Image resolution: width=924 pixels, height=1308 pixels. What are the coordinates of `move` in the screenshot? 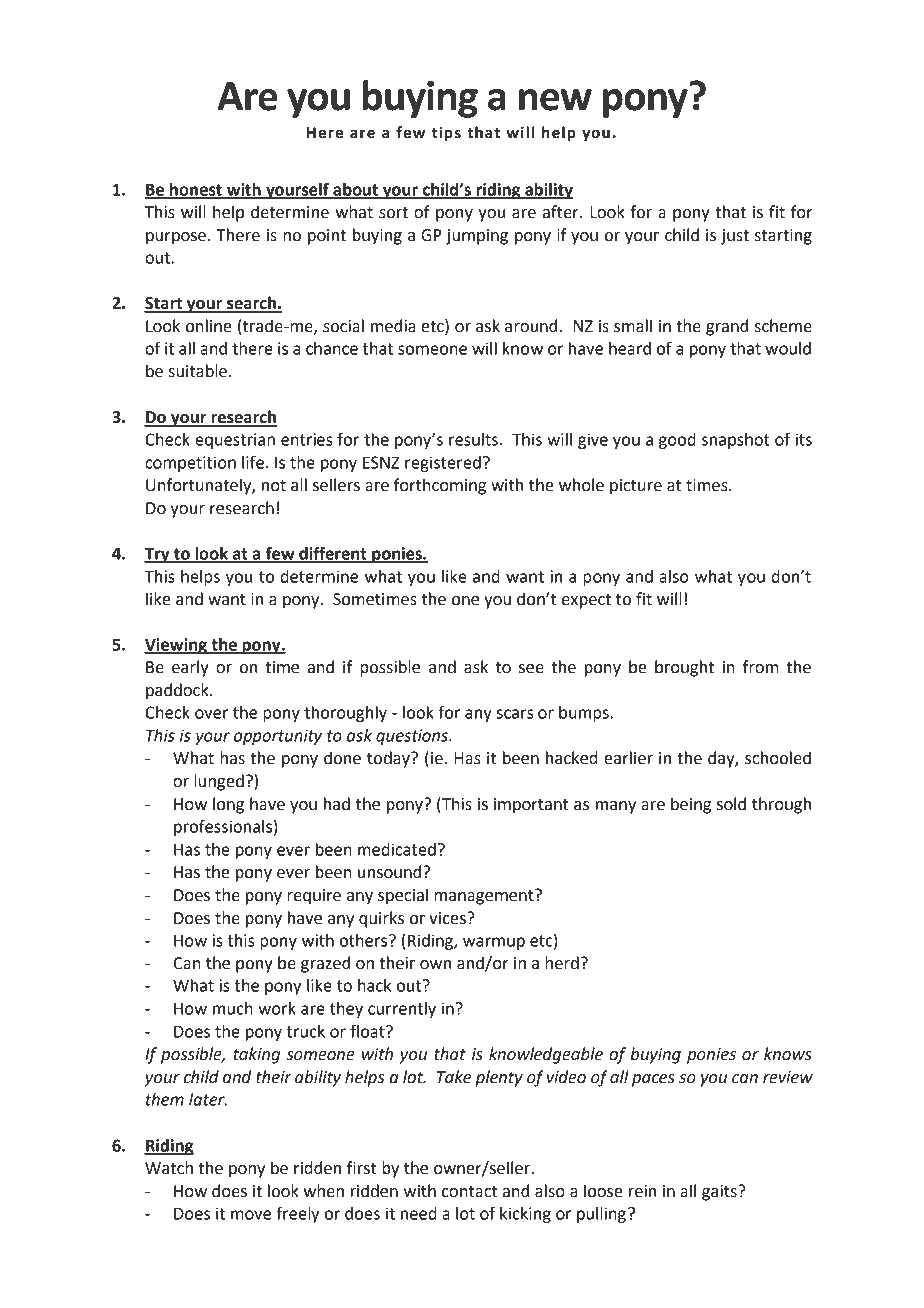 It's located at (251, 1215).
